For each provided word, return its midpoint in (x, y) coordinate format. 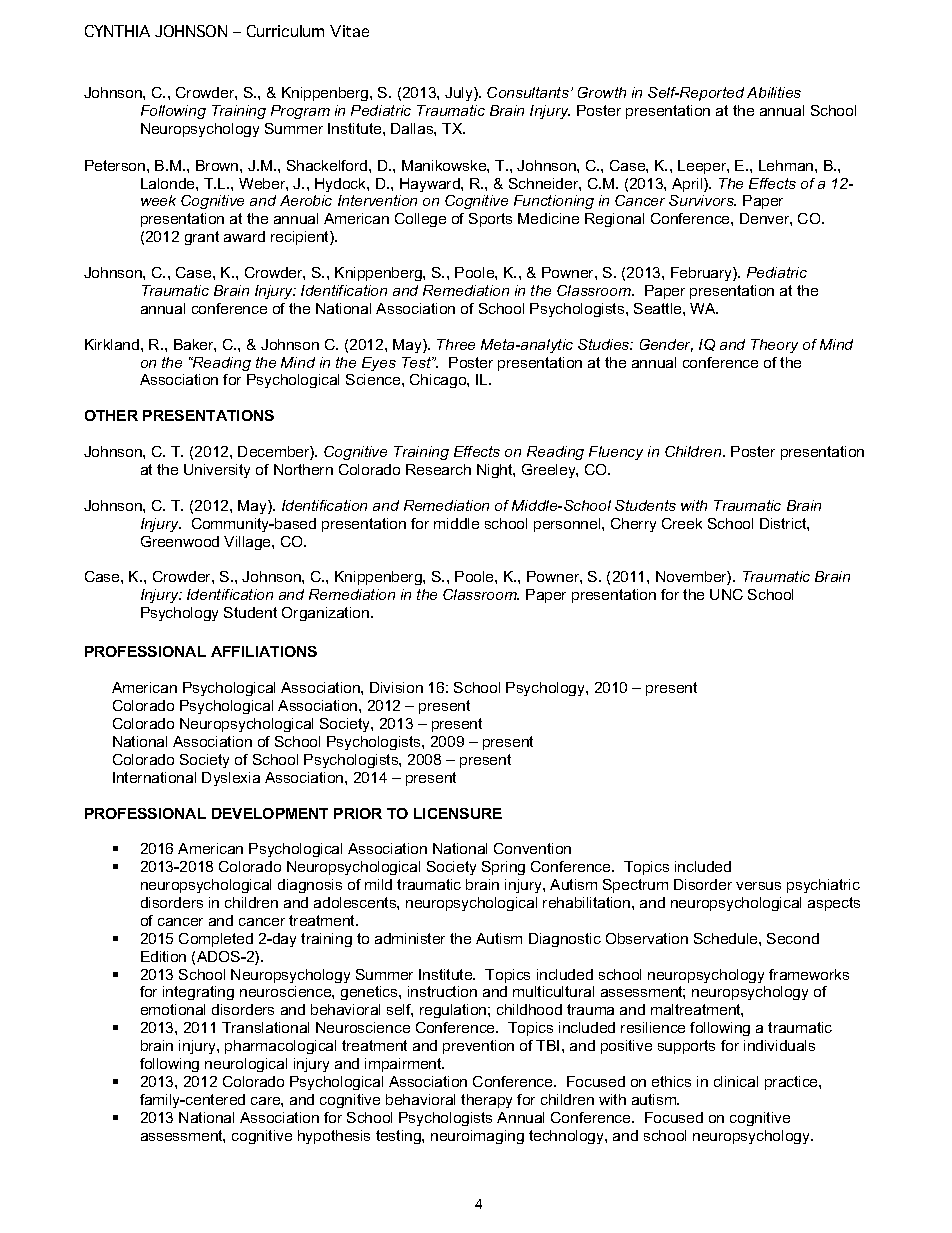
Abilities (774, 92)
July (460, 94)
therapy (486, 1101)
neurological (246, 1065)
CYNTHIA (117, 31)
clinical (736, 1081)
